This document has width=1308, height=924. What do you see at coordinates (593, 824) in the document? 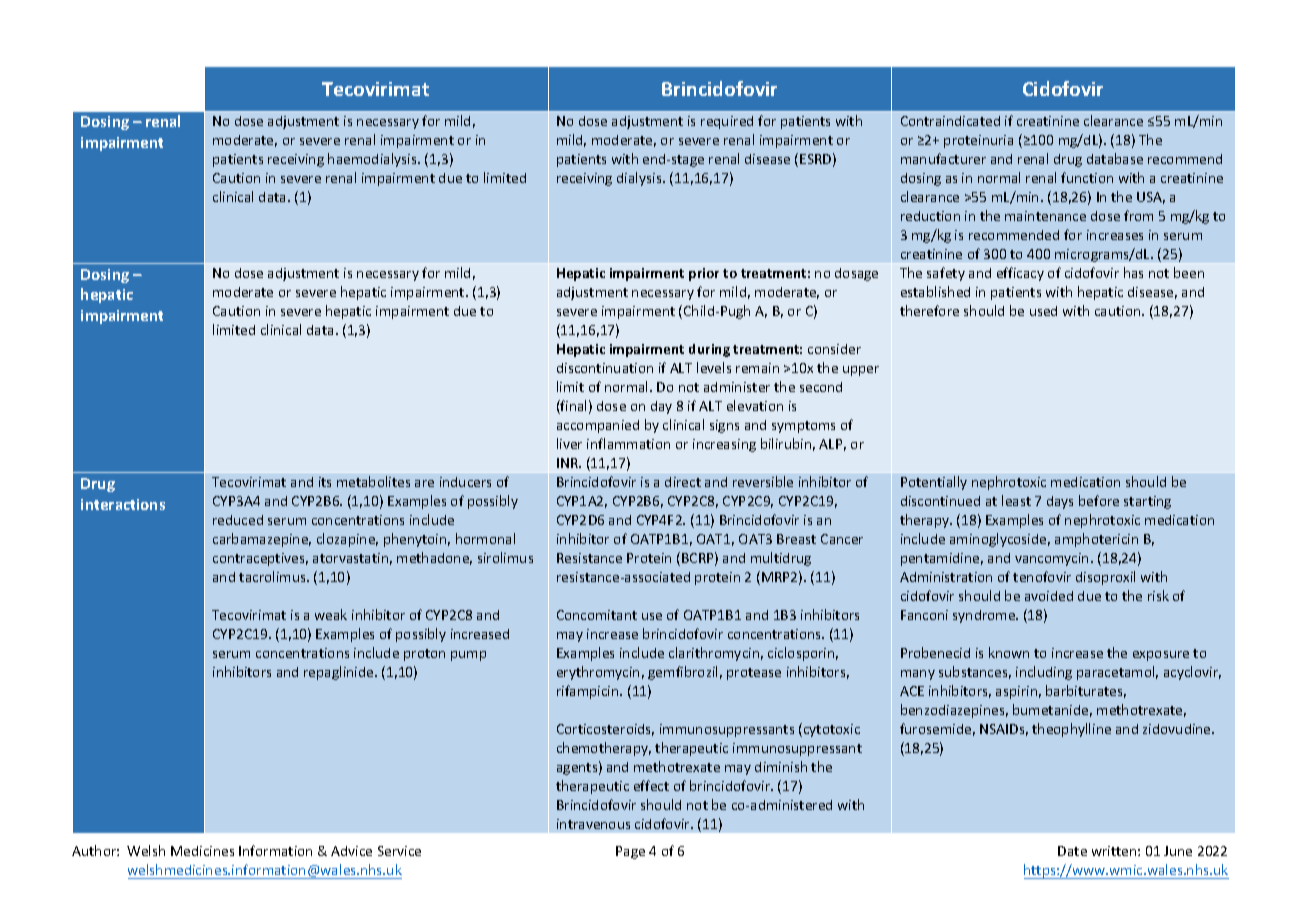
I see `intravenous` at bounding box center [593, 824].
